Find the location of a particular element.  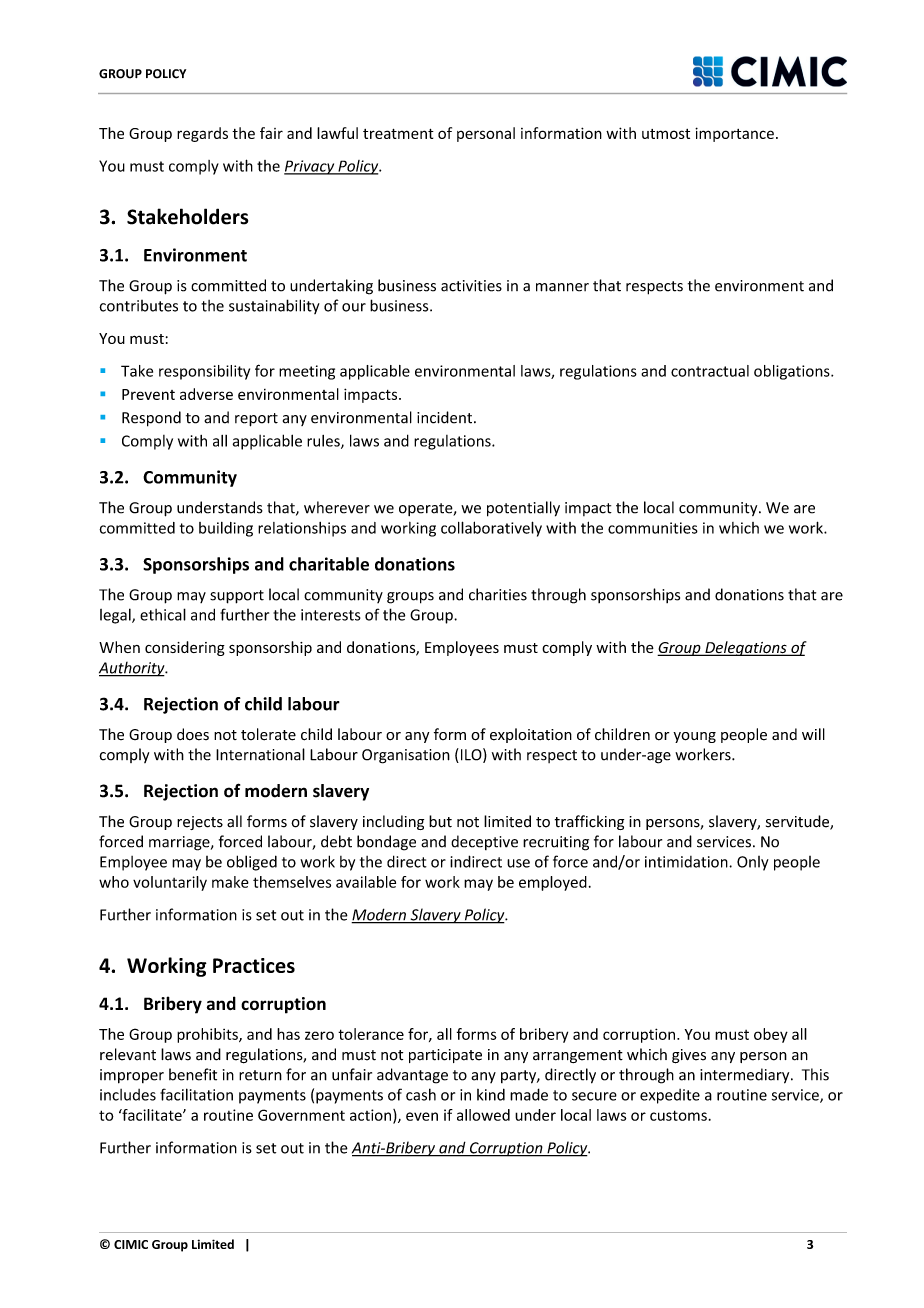

importance is located at coordinates (734, 134).
